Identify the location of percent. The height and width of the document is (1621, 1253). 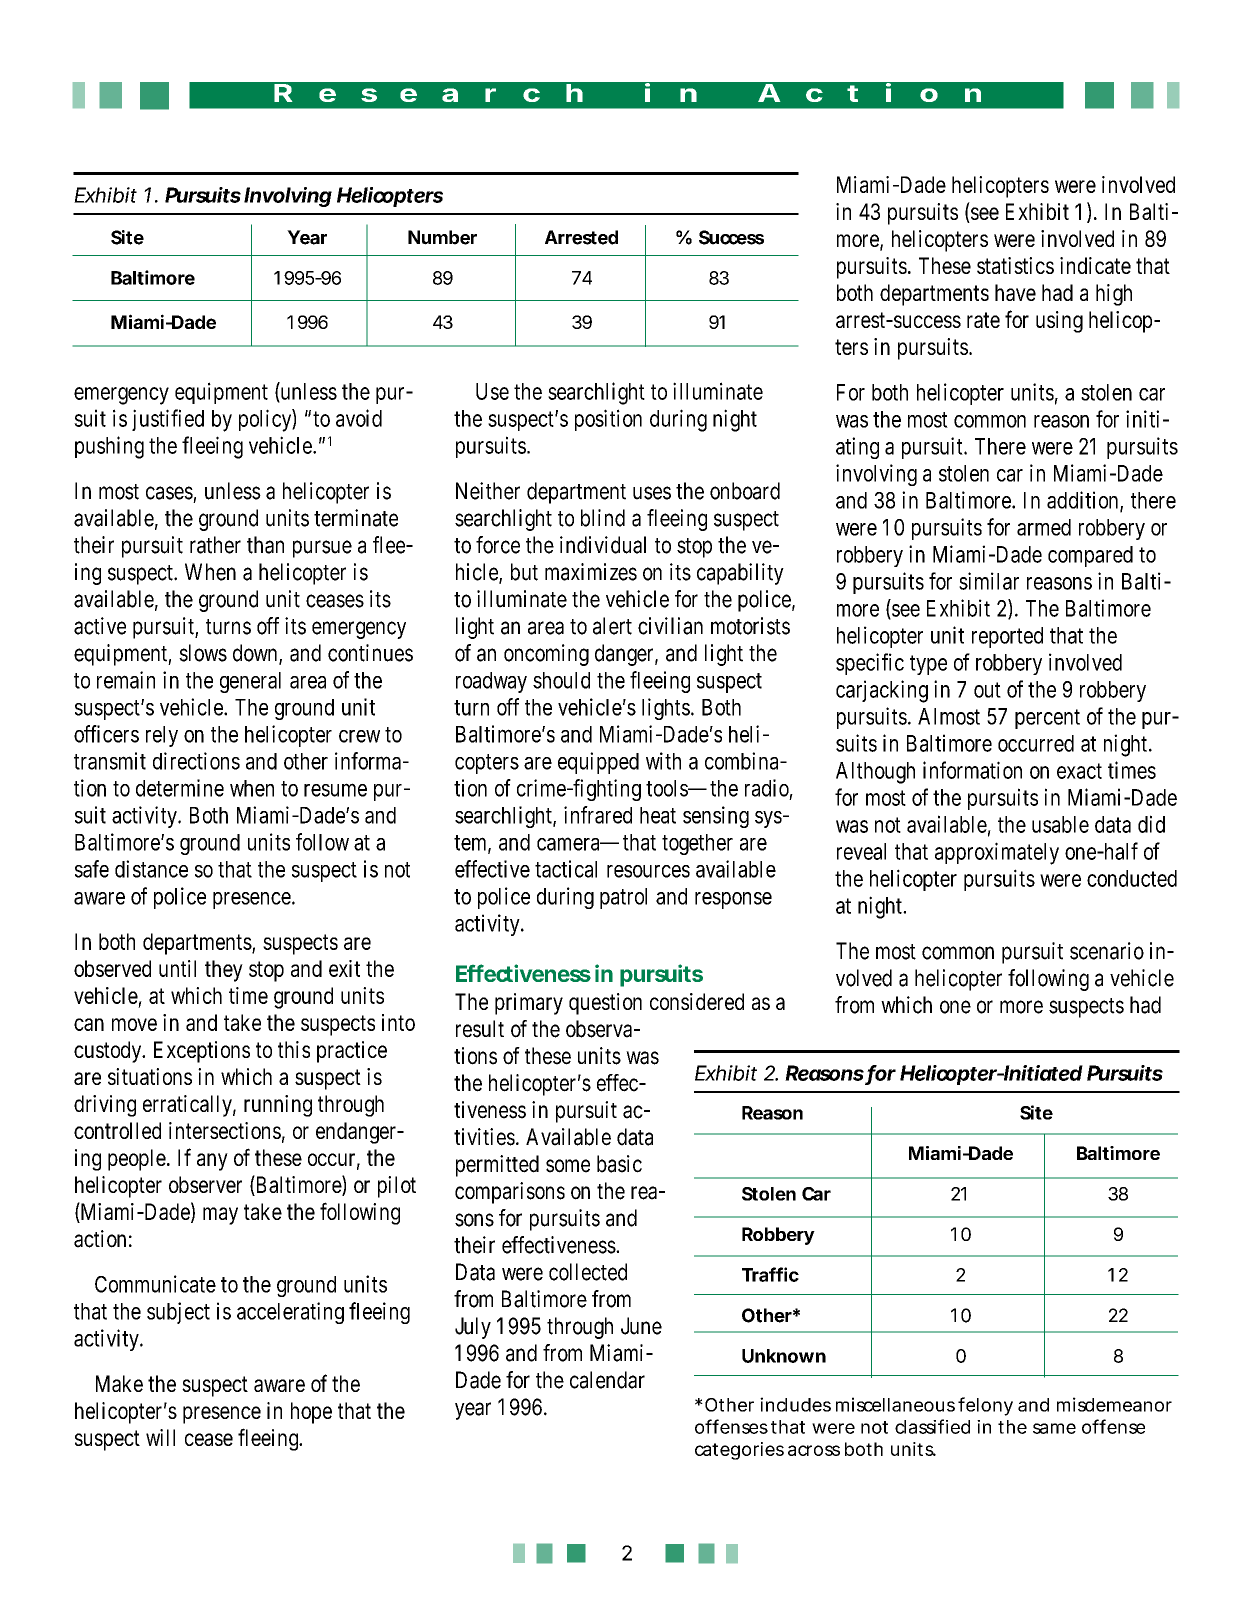
(1047, 719).
